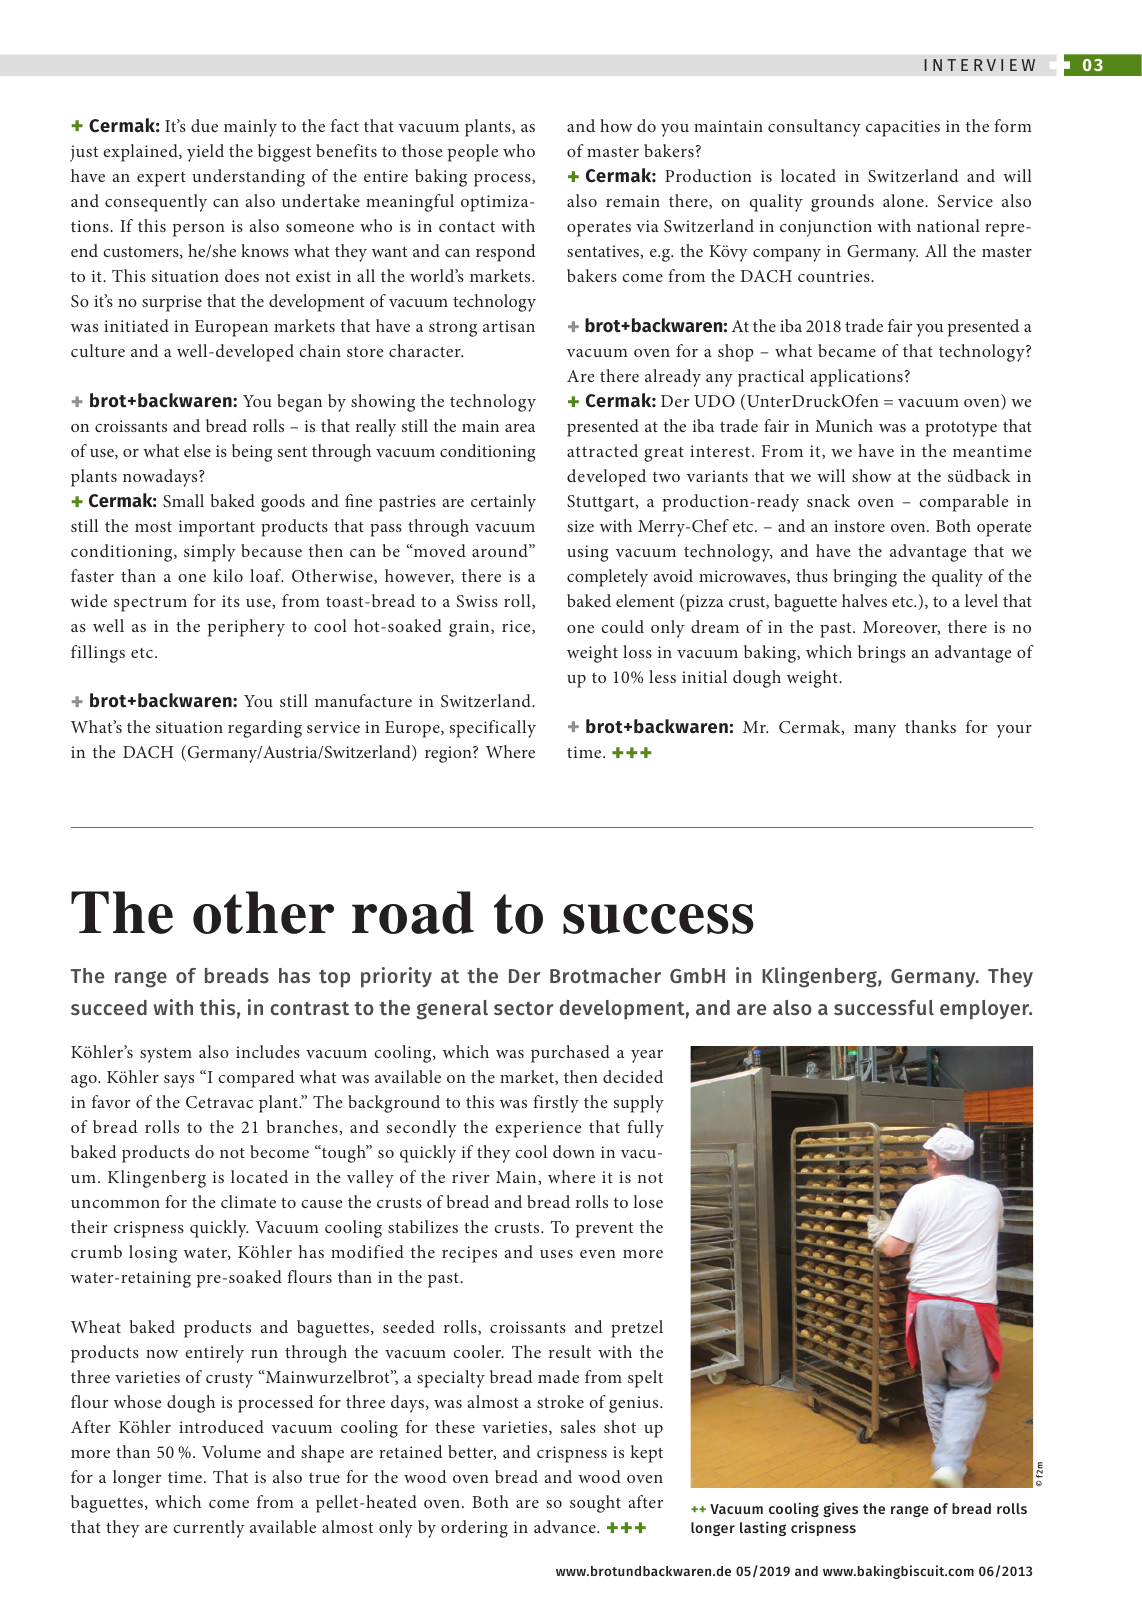 The width and height of the image is (1142, 1615). Describe the element at coordinates (204, 125) in the image. I see `due` at that location.
